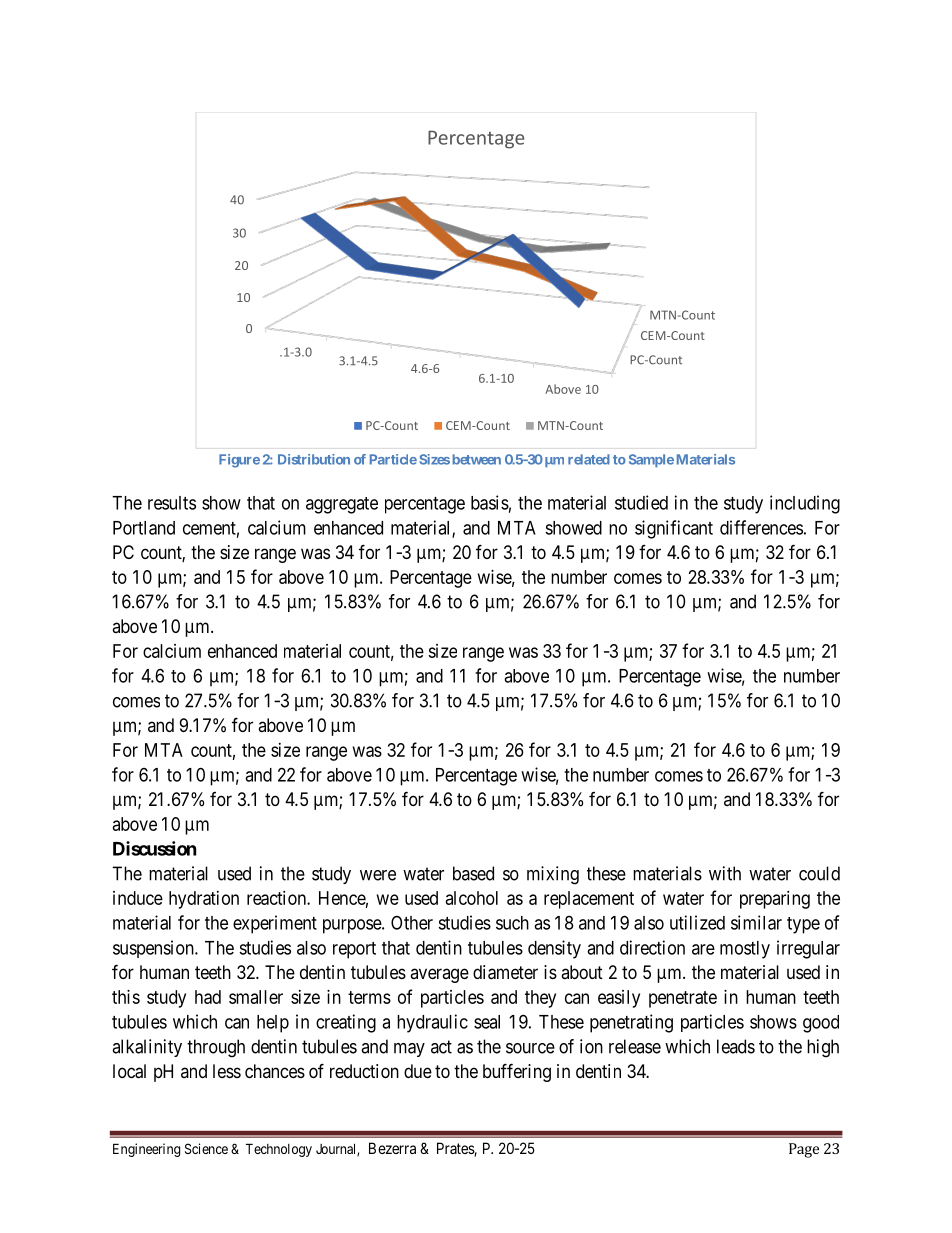 Image resolution: width=952 pixels, height=1233 pixels. What do you see at coordinates (805, 504) in the page?
I see `including` at bounding box center [805, 504].
